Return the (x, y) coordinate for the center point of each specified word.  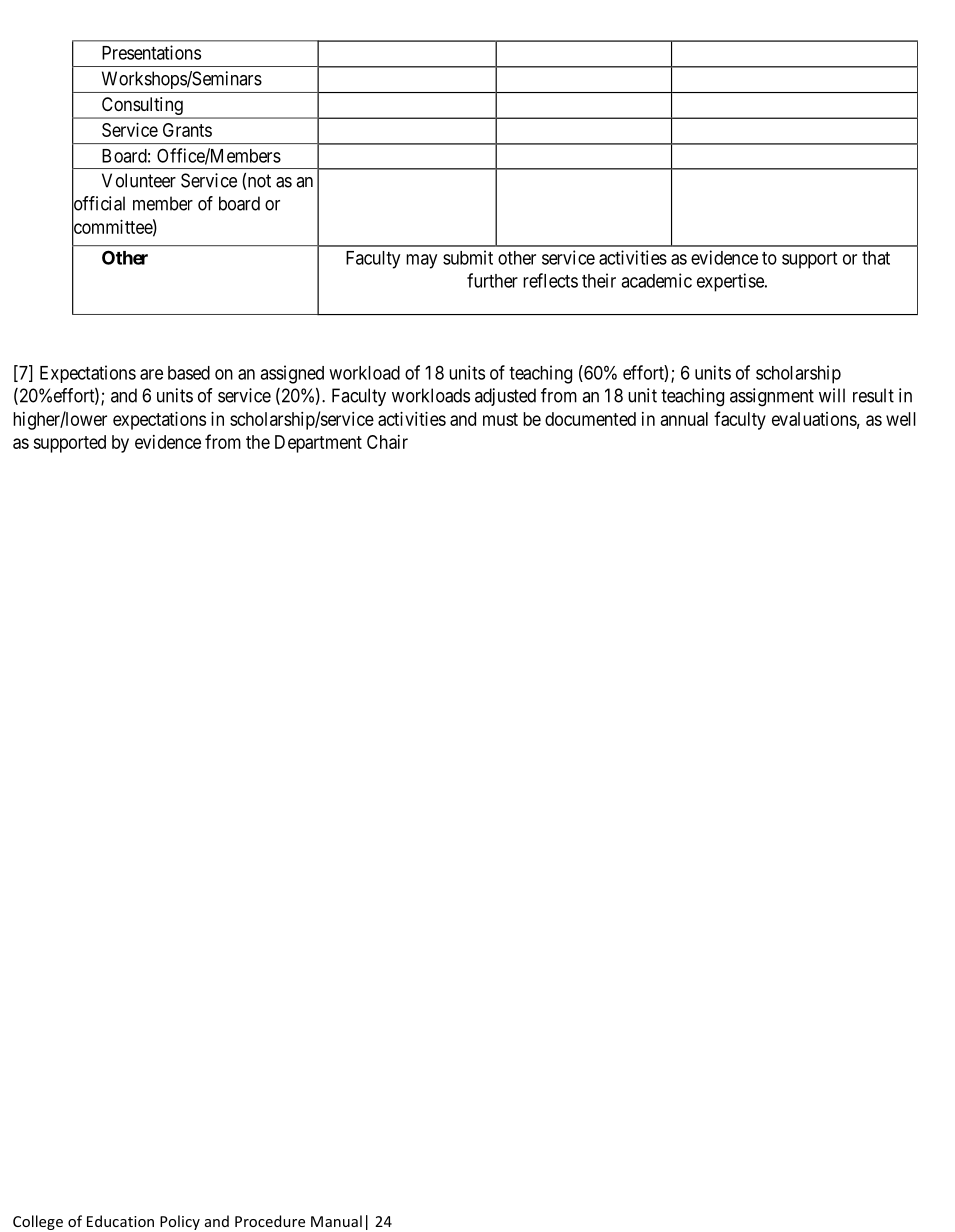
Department (318, 444)
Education (120, 1221)
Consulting (142, 107)
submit (468, 257)
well (901, 419)
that (876, 258)
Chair (387, 442)
